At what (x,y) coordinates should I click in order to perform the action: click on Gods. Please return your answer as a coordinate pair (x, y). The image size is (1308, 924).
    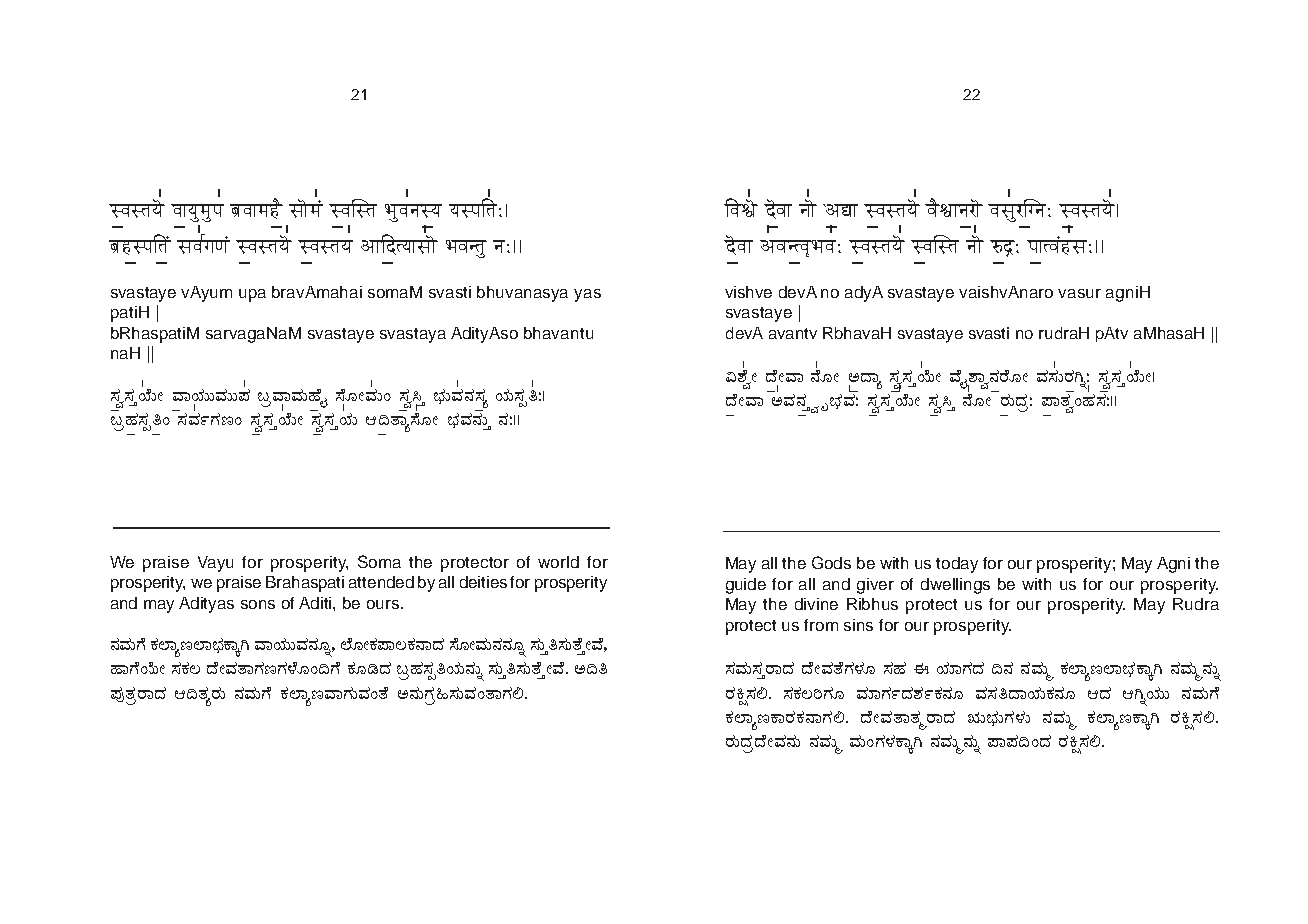
    Looking at the image, I should click on (831, 562).
